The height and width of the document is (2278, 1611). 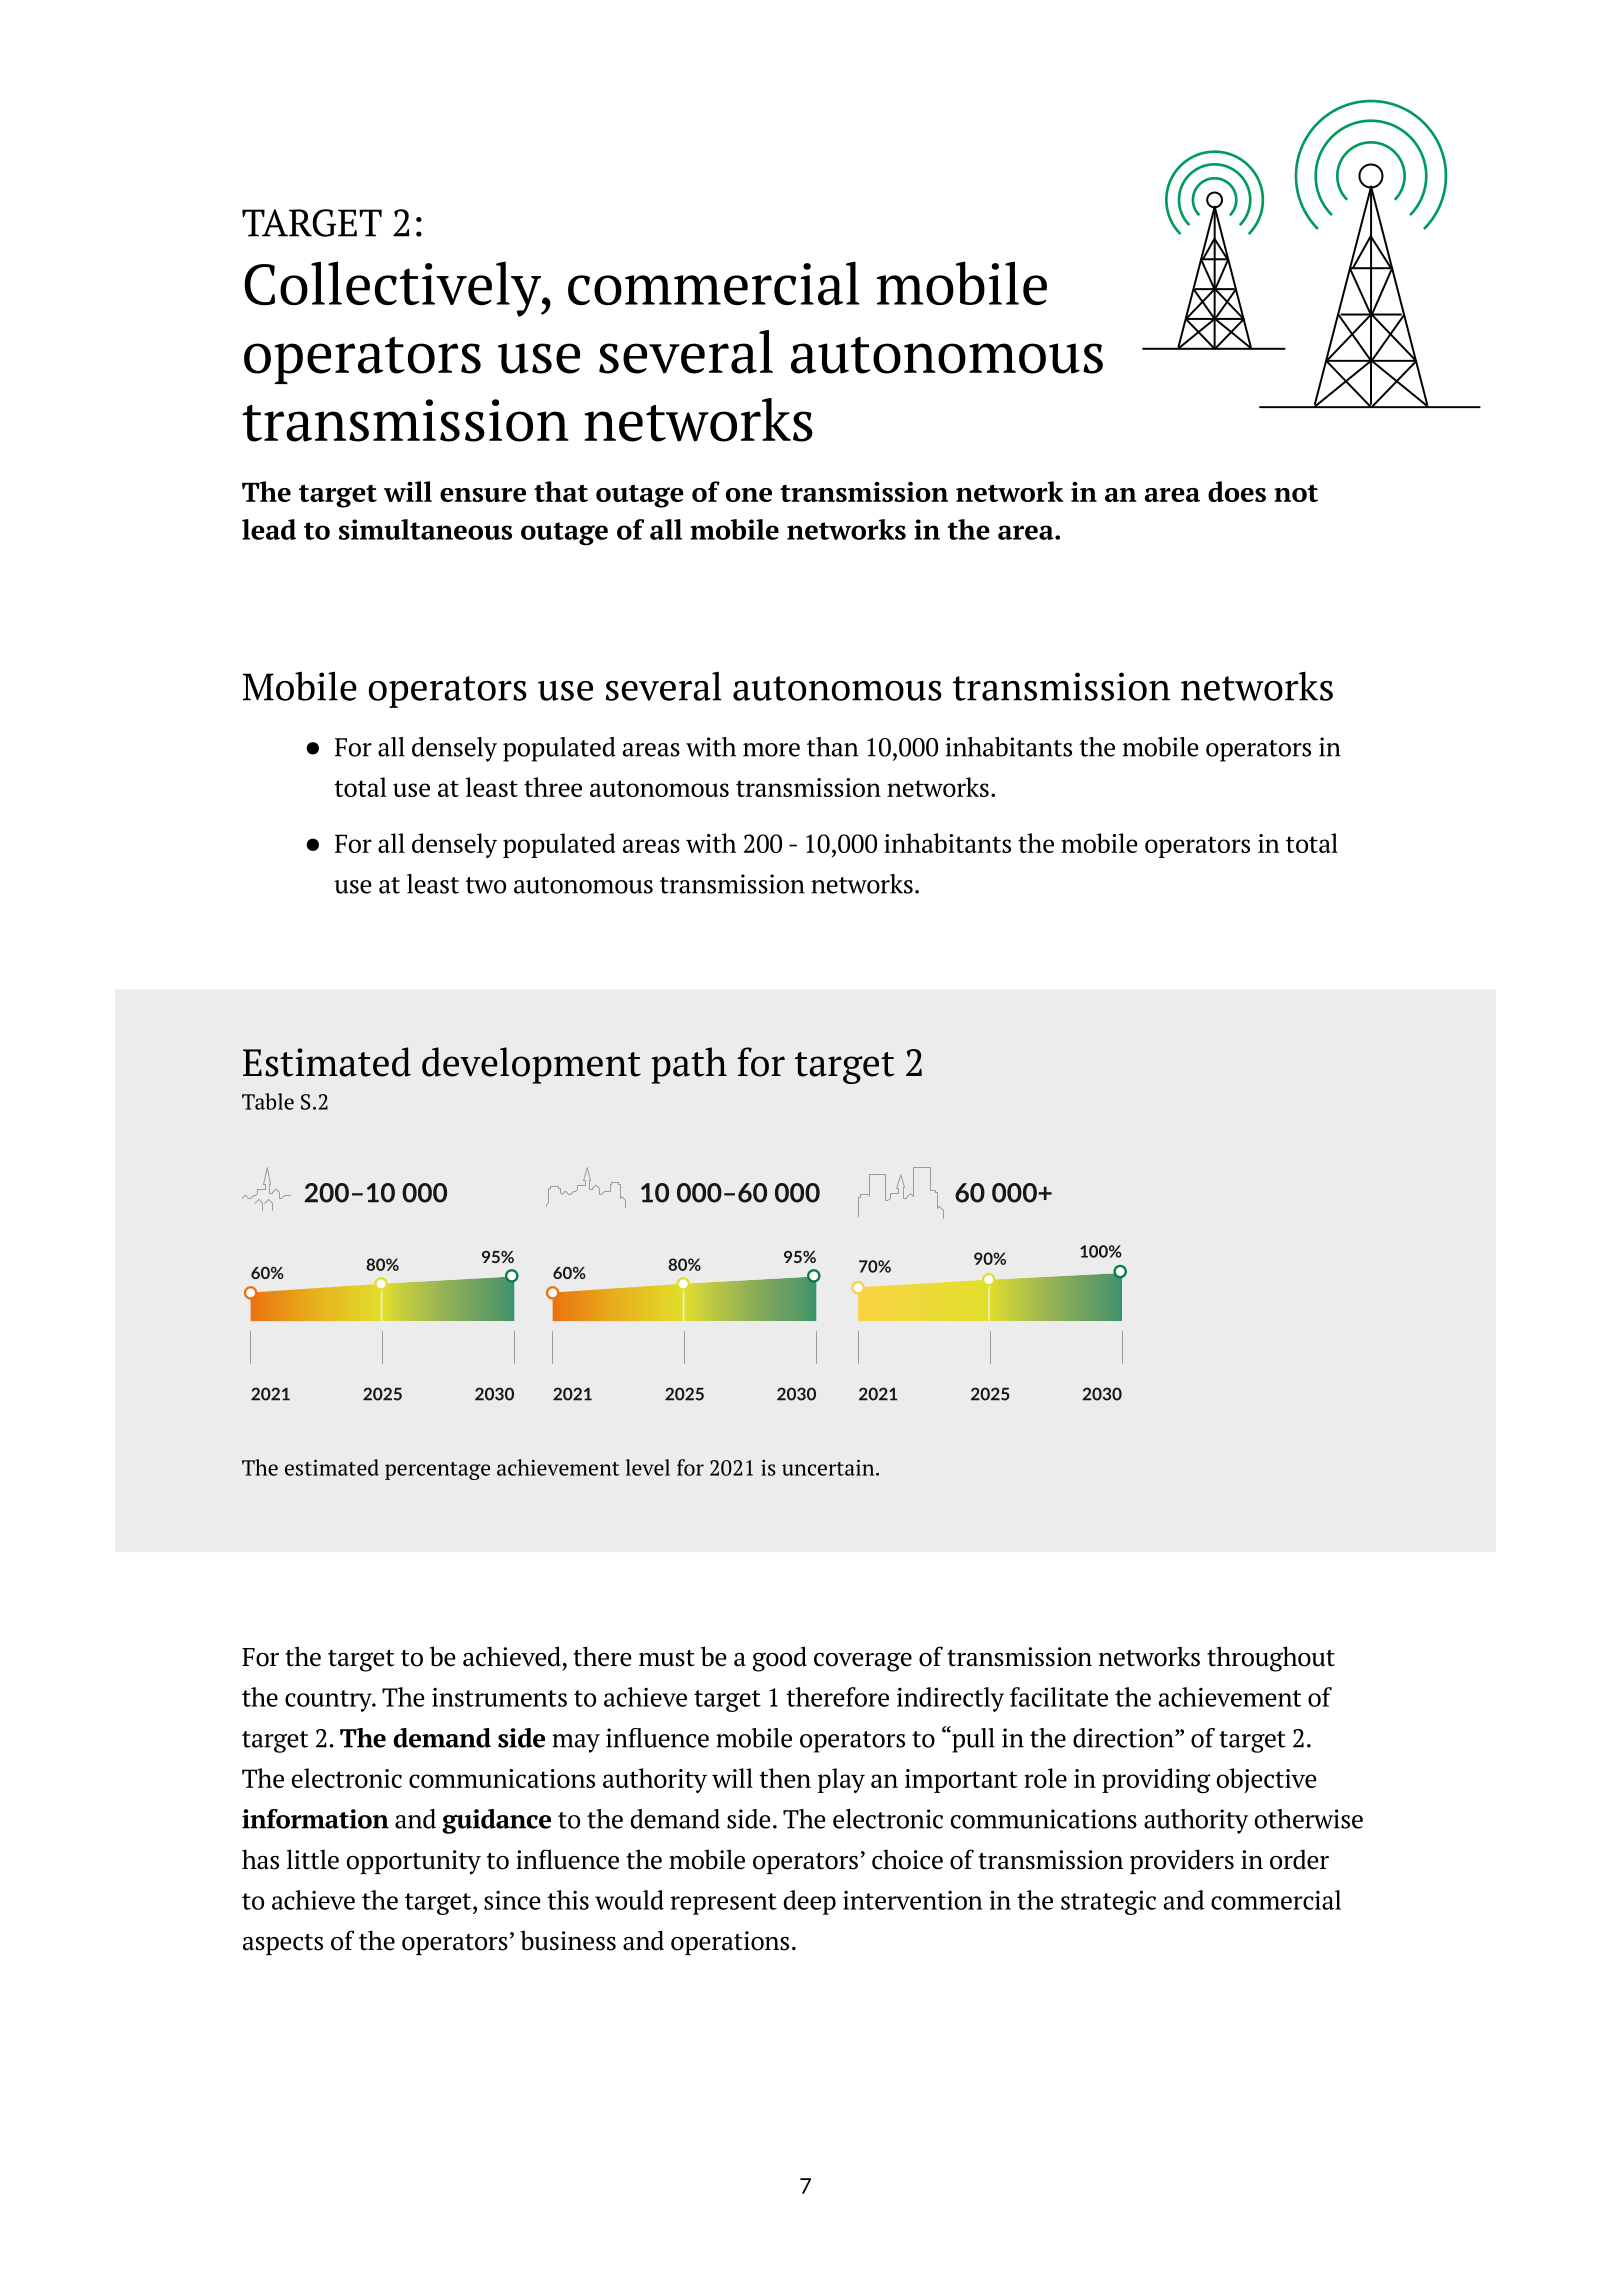 I want to click on one, so click(x=749, y=495).
